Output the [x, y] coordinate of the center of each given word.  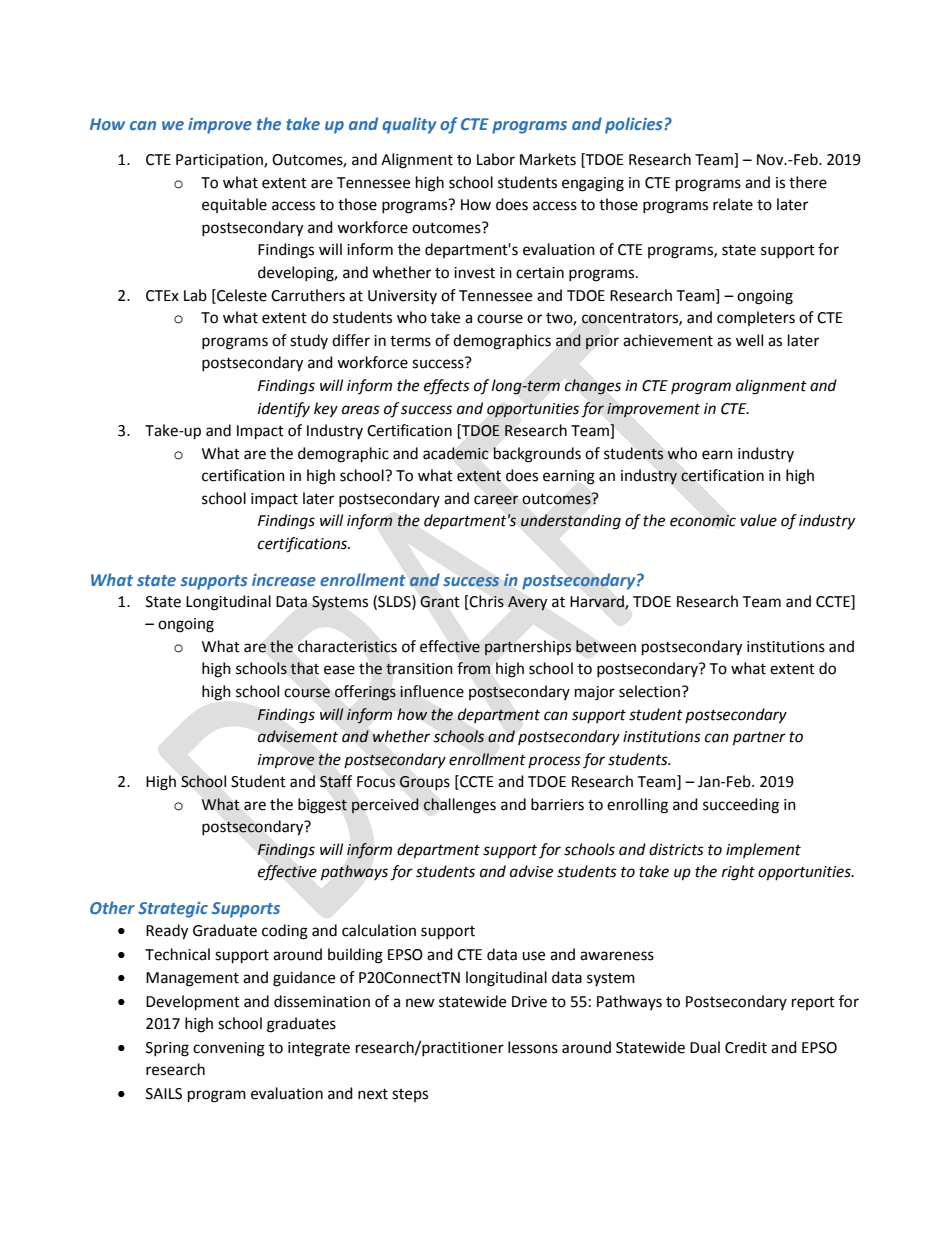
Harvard [598, 602]
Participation [220, 161]
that [305, 668]
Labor [496, 159]
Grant [440, 602]
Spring [167, 1049]
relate [733, 204]
